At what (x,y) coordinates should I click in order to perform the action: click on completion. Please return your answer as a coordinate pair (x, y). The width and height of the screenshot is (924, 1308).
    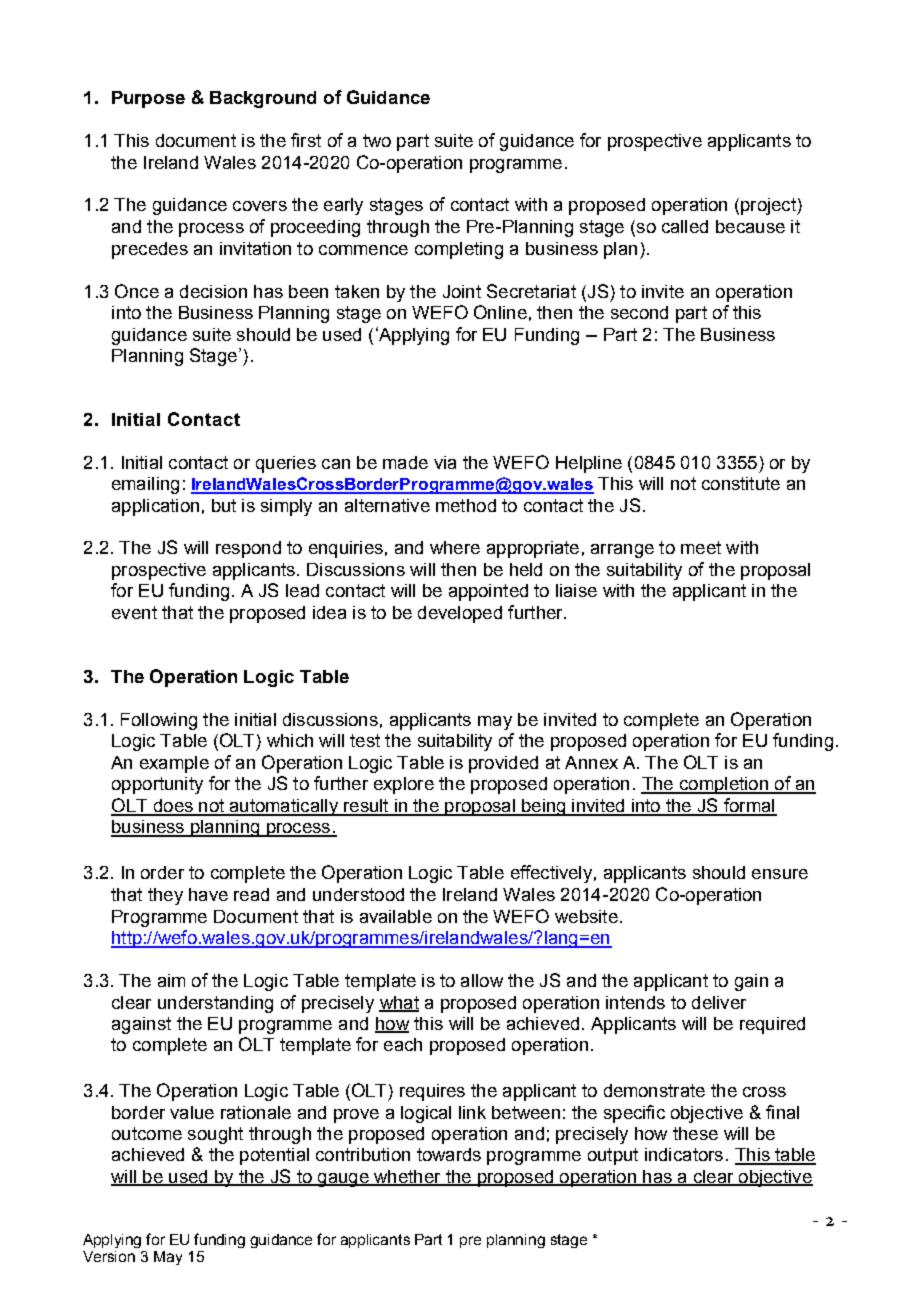
    Looking at the image, I should click on (723, 785).
